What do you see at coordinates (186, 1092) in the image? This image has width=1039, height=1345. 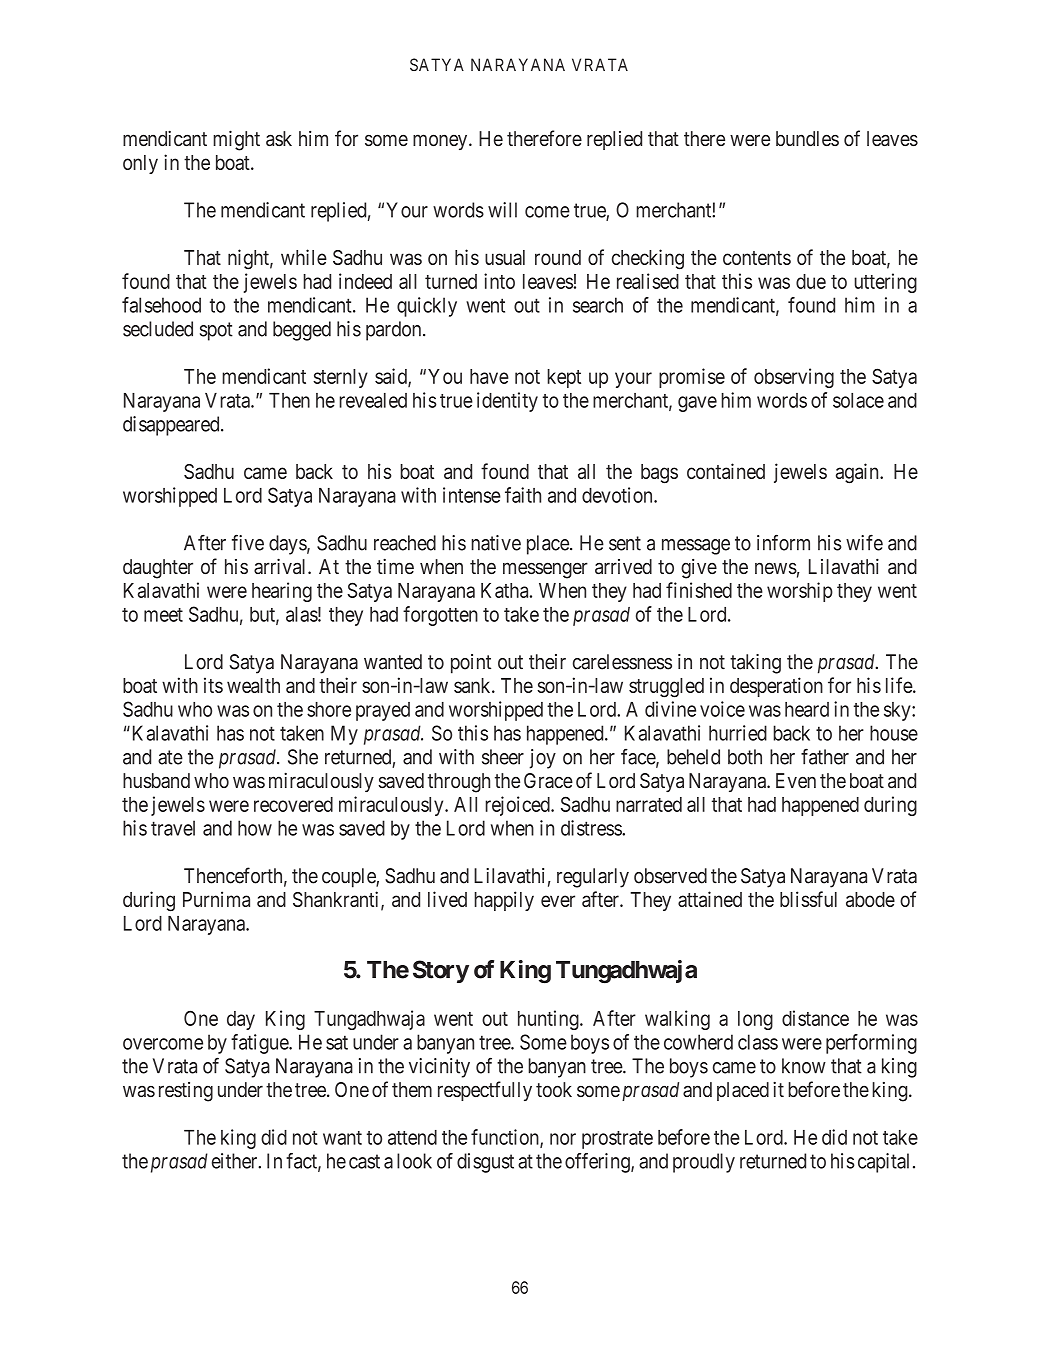 I see `resting` at bounding box center [186, 1092].
